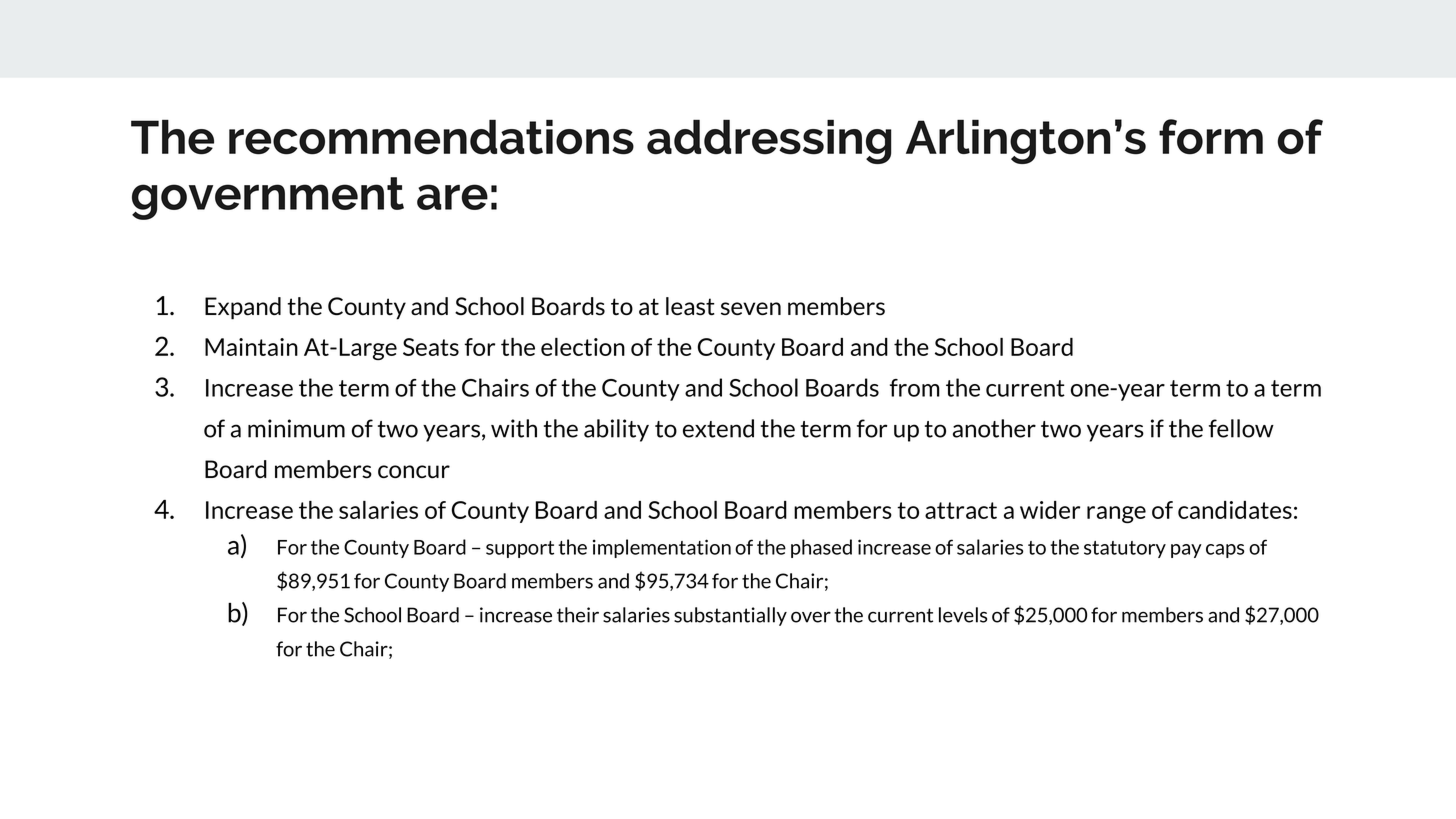 This image has height=819, width=1456. What do you see at coordinates (730, 616) in the image?
I see `substantially` at bounding box center [730, 616].
